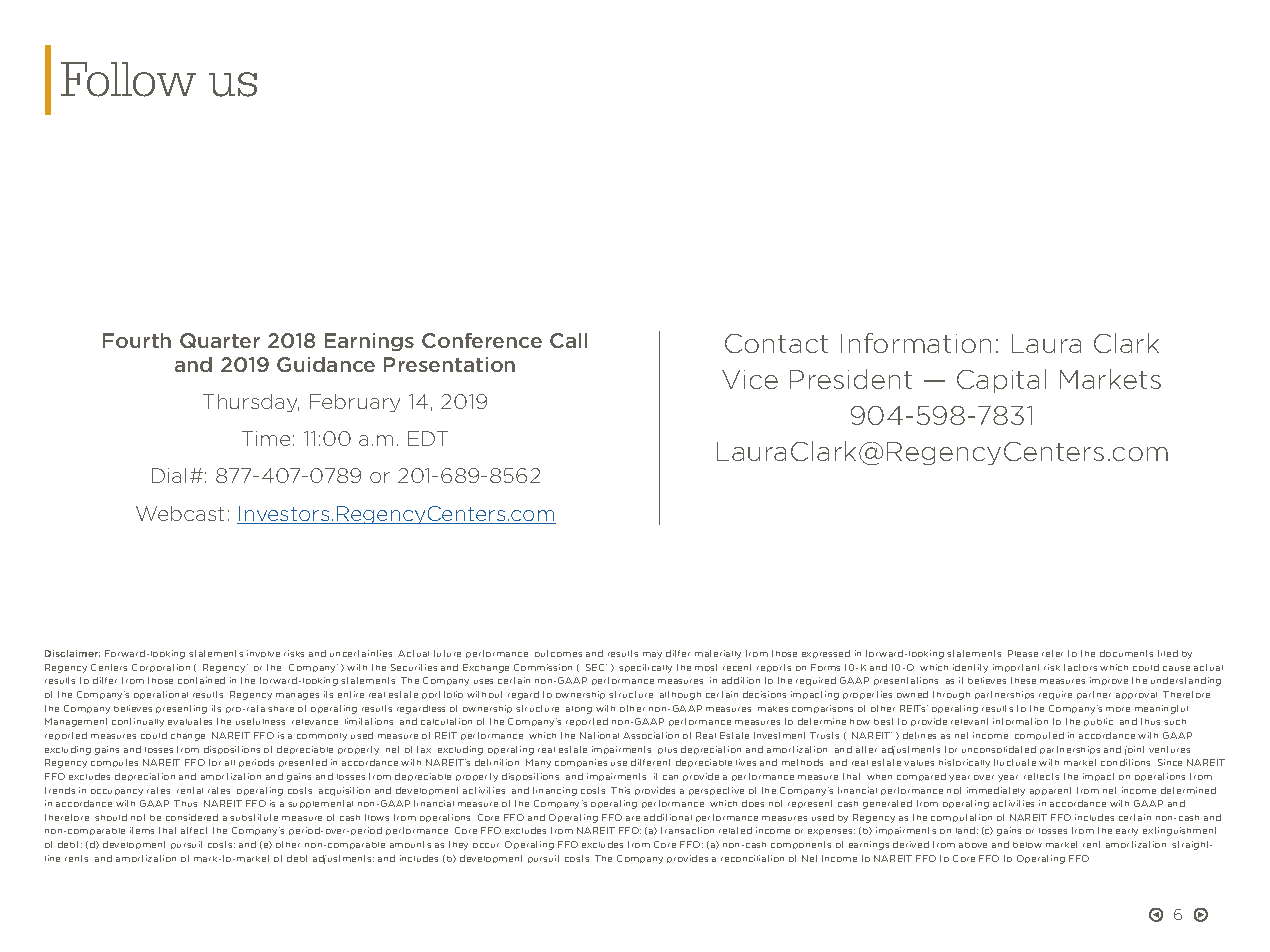 This screenshot has height=952, width=1270. Describe the element at coordinates (128, 79) in the screenshot. I see `Follow` at that location.
